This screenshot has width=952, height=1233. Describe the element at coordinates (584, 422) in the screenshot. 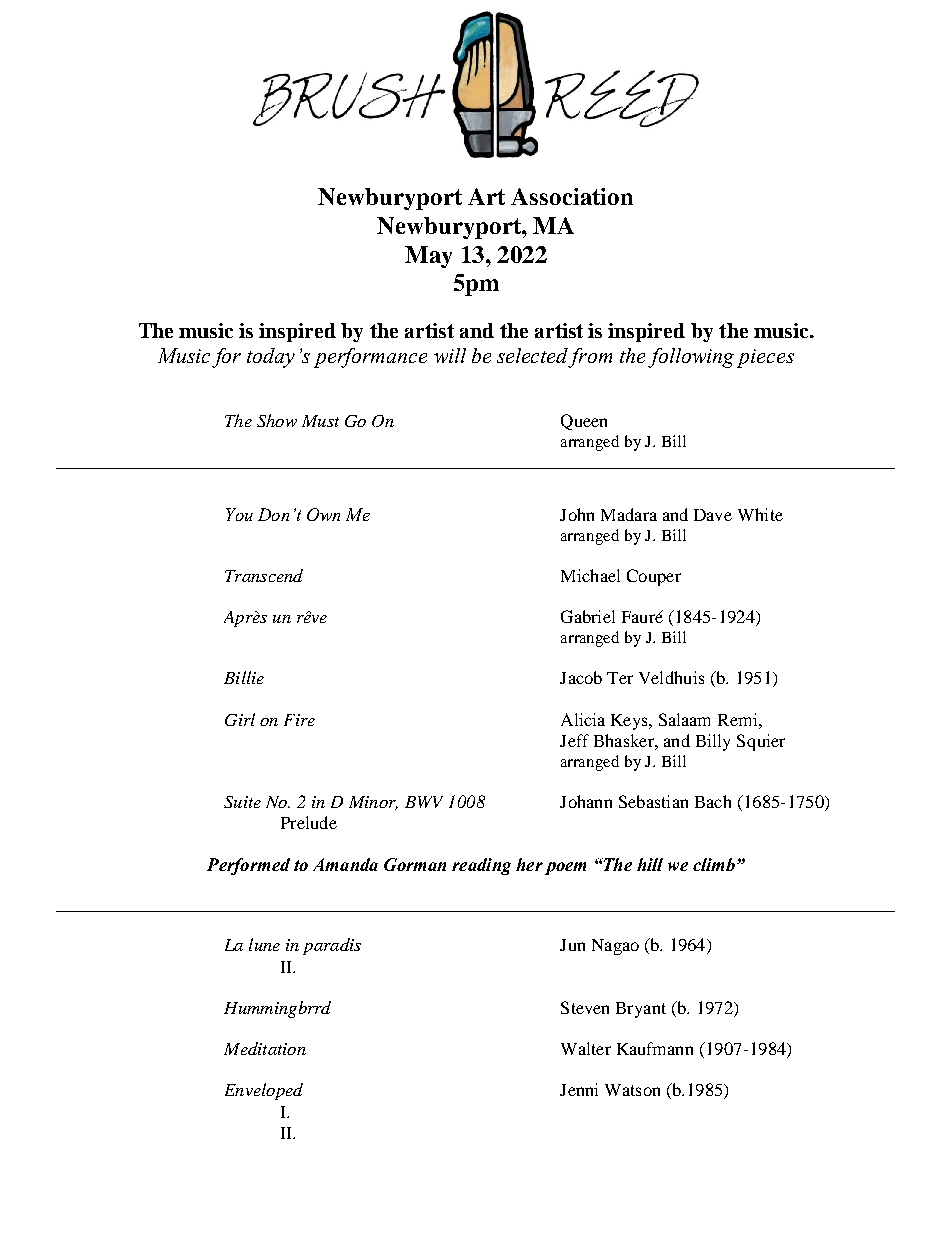

I see `Queen` at that location.
